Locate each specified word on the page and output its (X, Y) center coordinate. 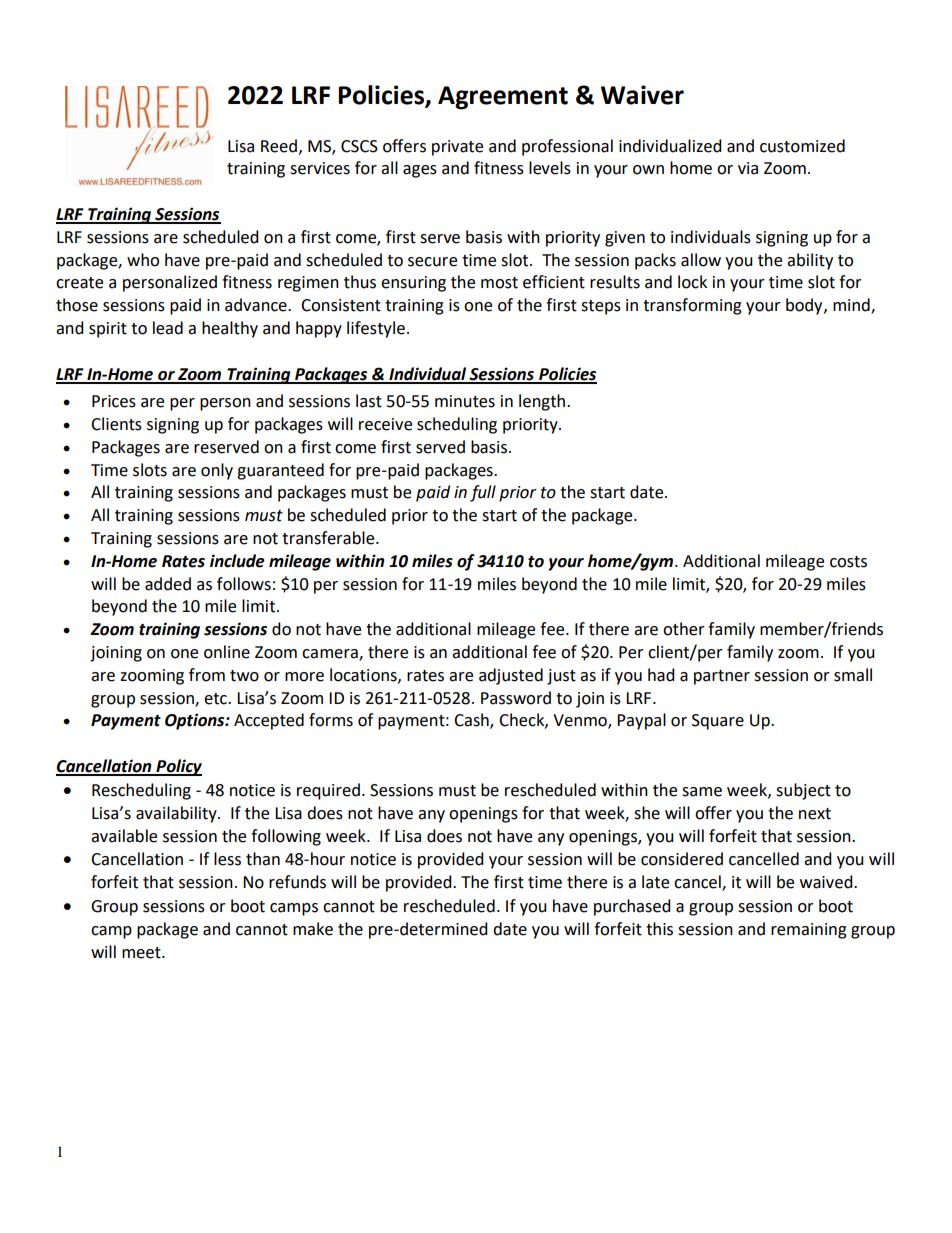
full (483, 493)
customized (802, 146)
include (237, 561)
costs (848, 562)
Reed (279, 146)
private (457, 148)
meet (142, 953)
